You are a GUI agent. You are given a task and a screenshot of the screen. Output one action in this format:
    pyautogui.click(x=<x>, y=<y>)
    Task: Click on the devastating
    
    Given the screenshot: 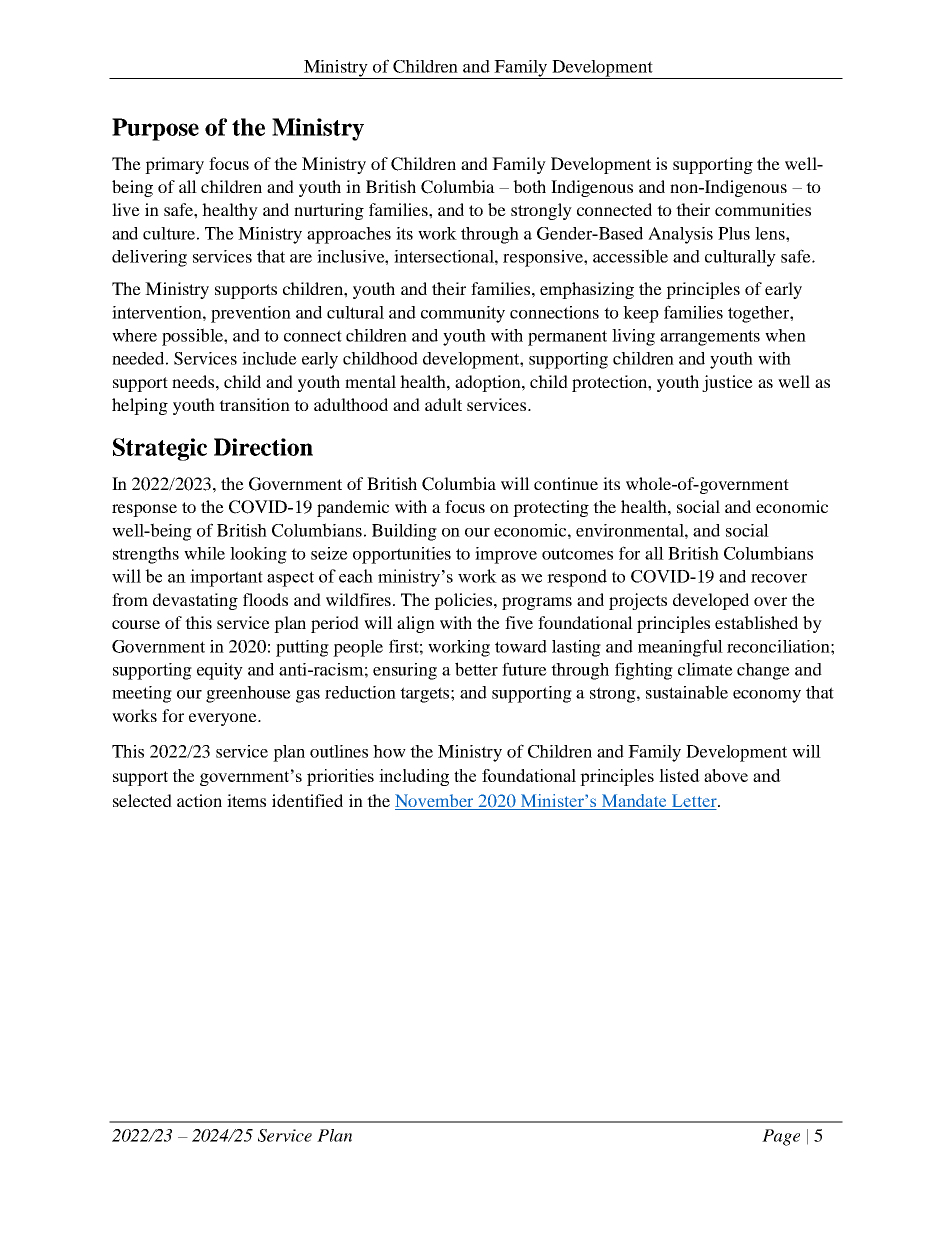 What is the action you would take?
    pyautogui.click(x=195, y=601)
